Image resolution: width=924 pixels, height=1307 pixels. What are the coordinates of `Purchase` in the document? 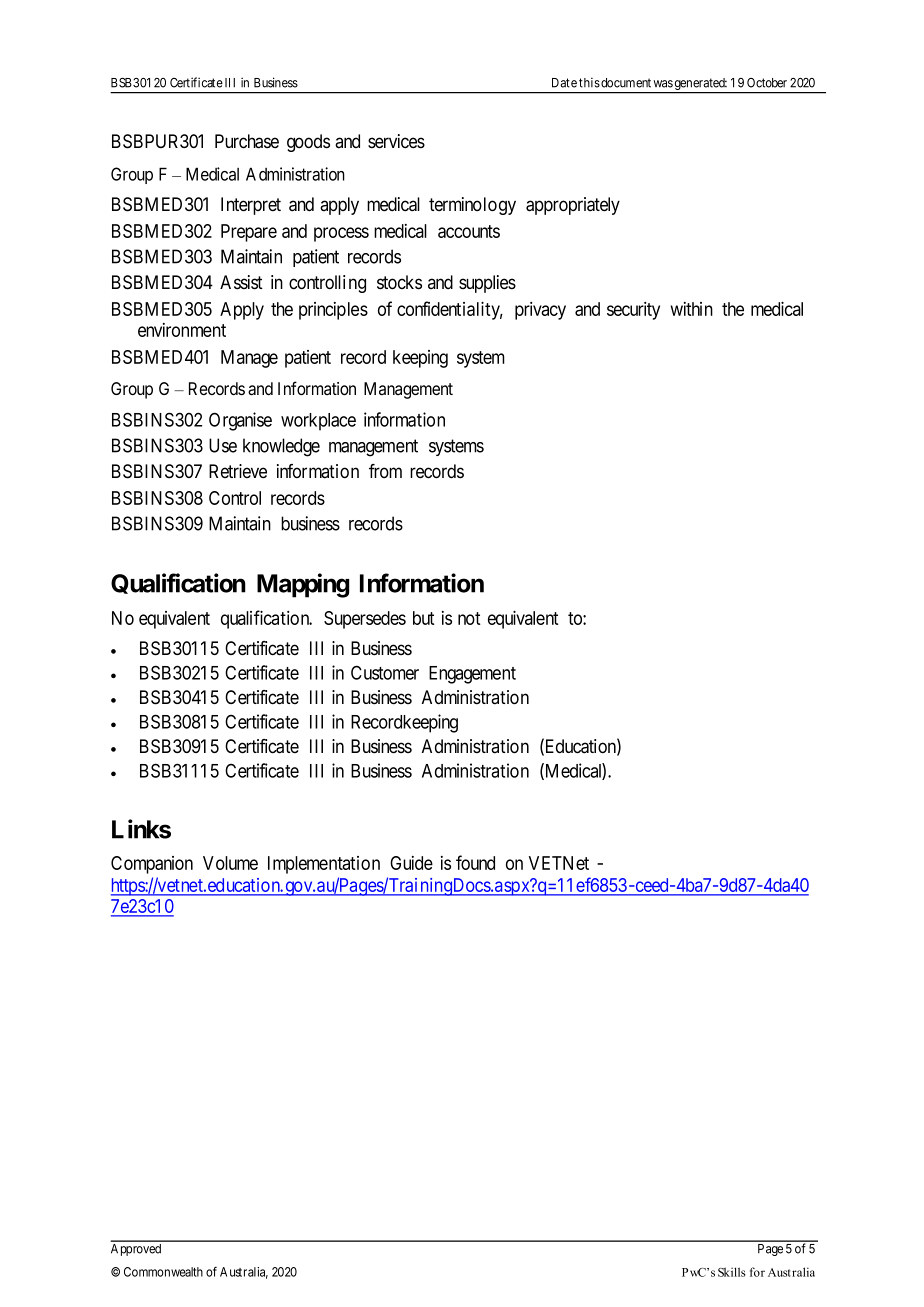 It's located at (247, 141).
